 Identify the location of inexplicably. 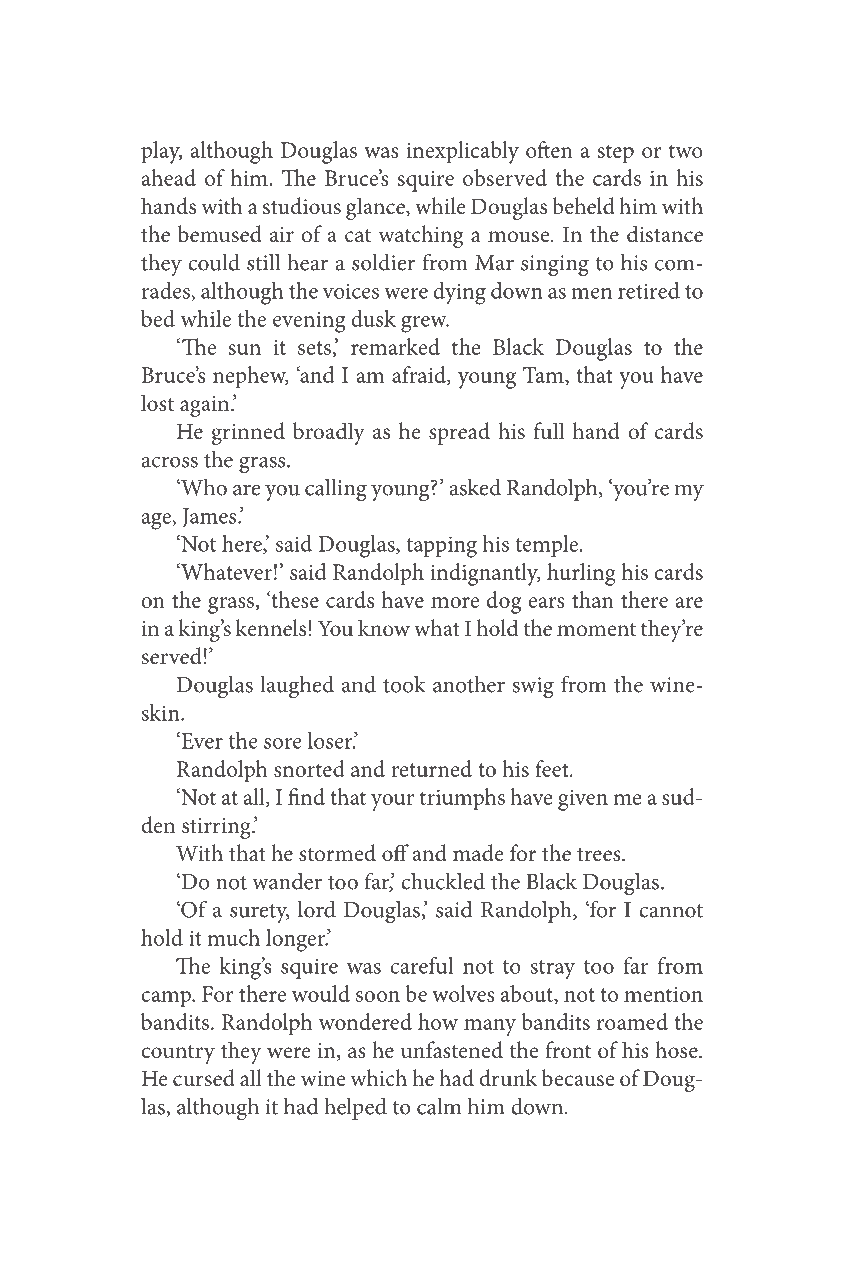
(462, 152).
